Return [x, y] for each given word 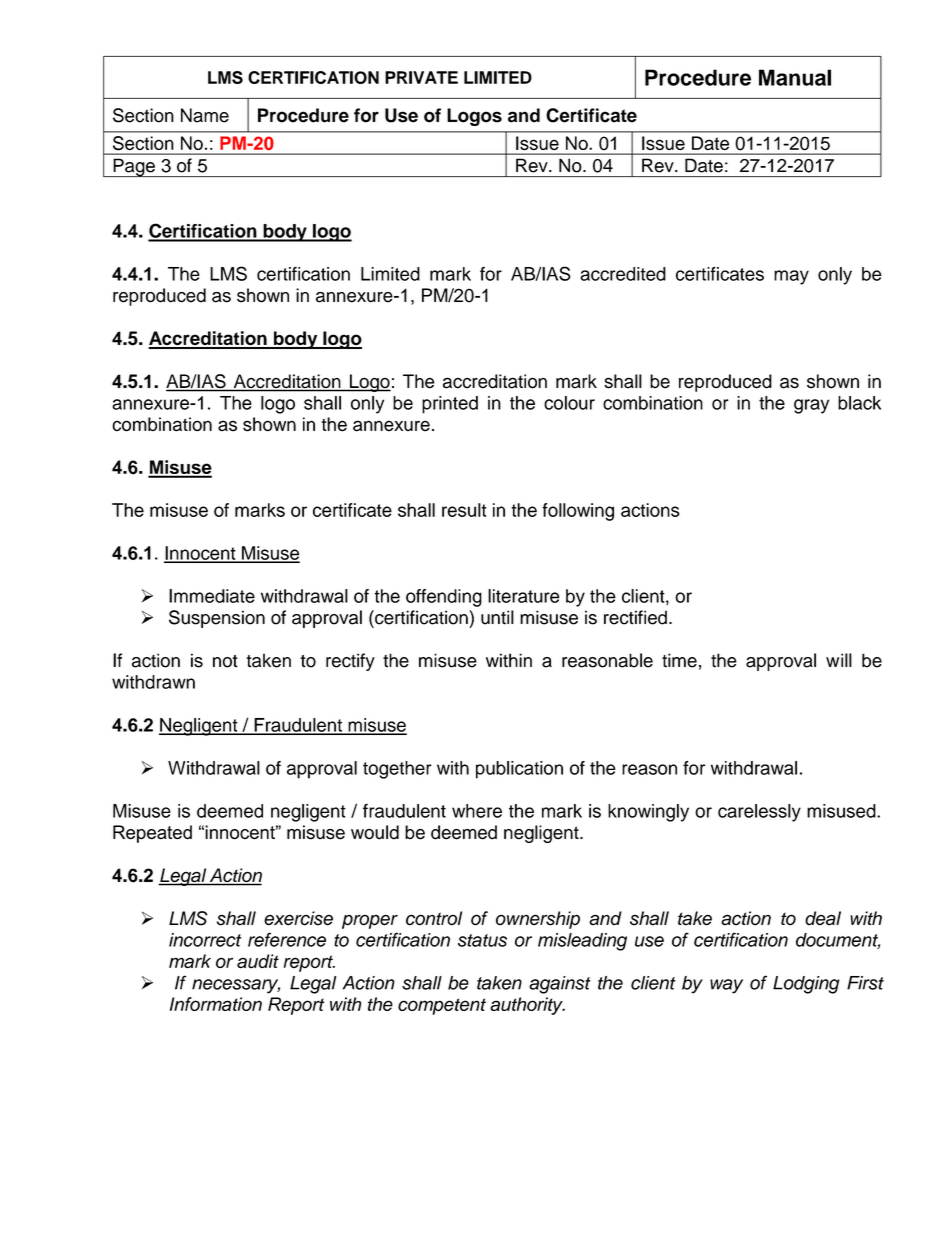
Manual [795, 77]
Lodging [806, 985]
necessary [236, 986]
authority [527, 1006]
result [464, 510]
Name [205, 115]
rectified [635, 617]
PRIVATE [421, 77]
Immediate [212, 596]
